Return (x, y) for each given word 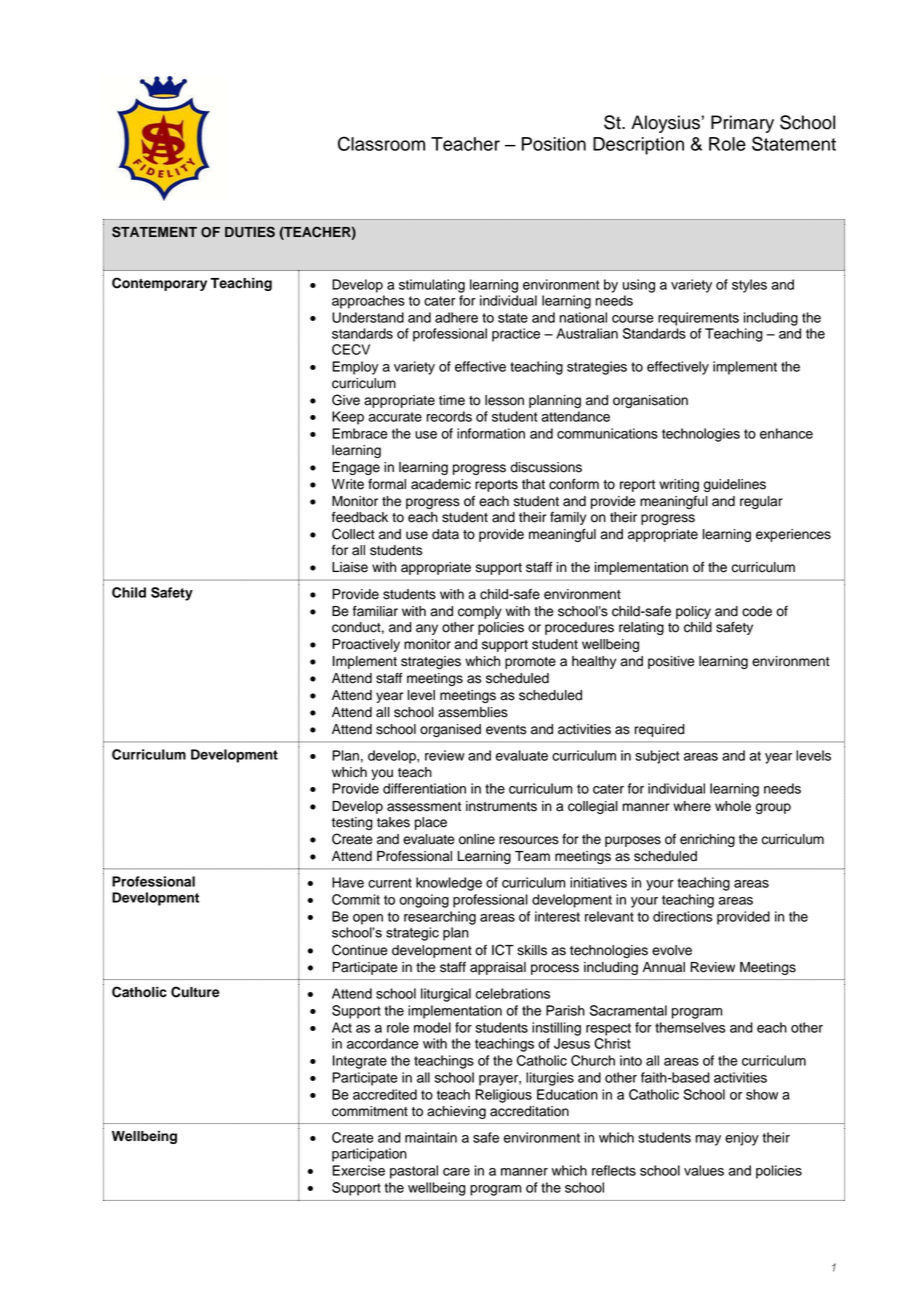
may (708, 1140)
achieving (456, 1112)
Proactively (366, 645)
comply (480, 612)
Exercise (358, 1170)
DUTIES (250, 232)
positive (671, 662)
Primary (742, 124)
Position (554, 144)
